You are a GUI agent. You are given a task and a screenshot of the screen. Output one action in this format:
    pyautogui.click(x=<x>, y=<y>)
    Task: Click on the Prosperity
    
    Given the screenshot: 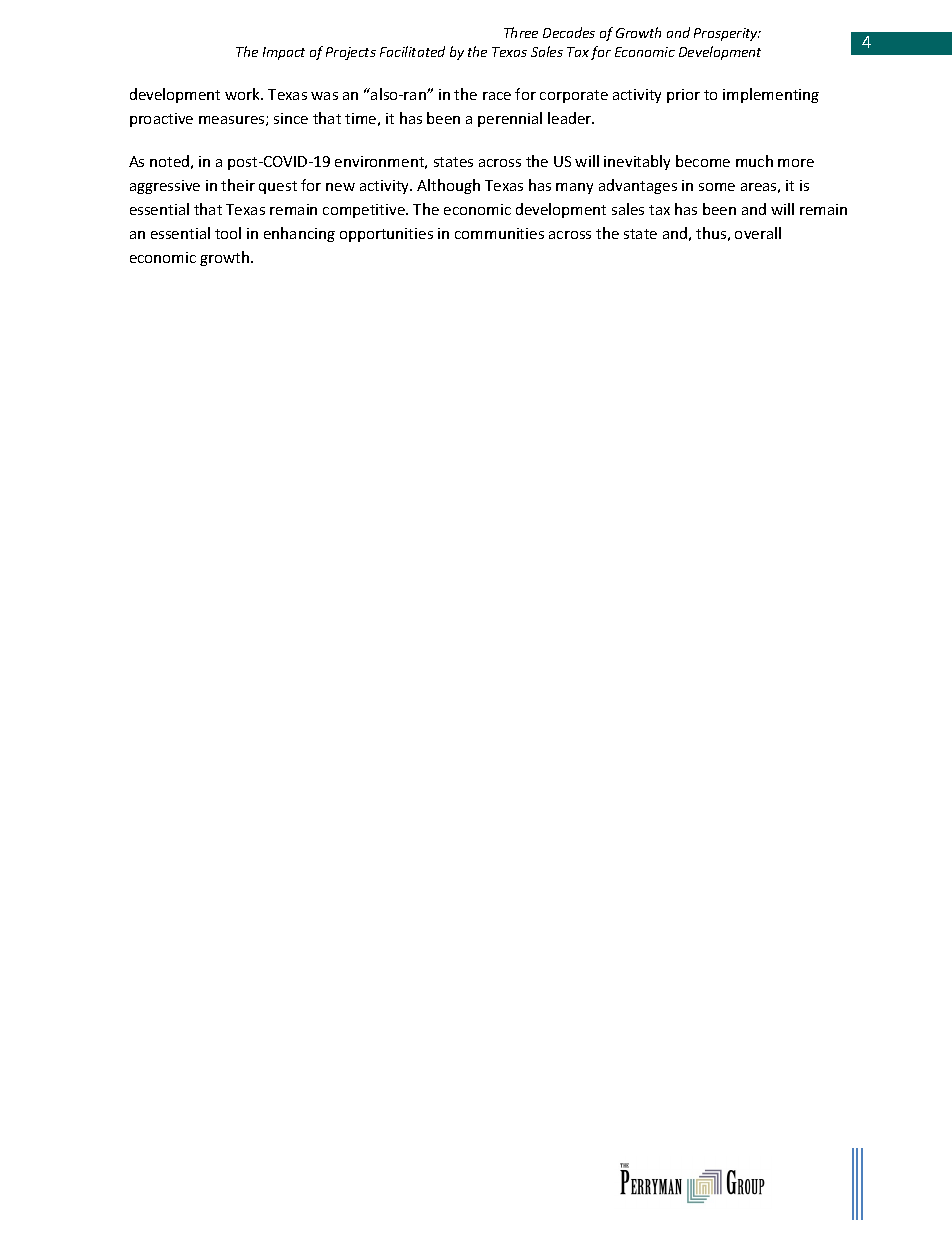 What is the action you would take?
    pyautogui.click(x=727, y=34)
